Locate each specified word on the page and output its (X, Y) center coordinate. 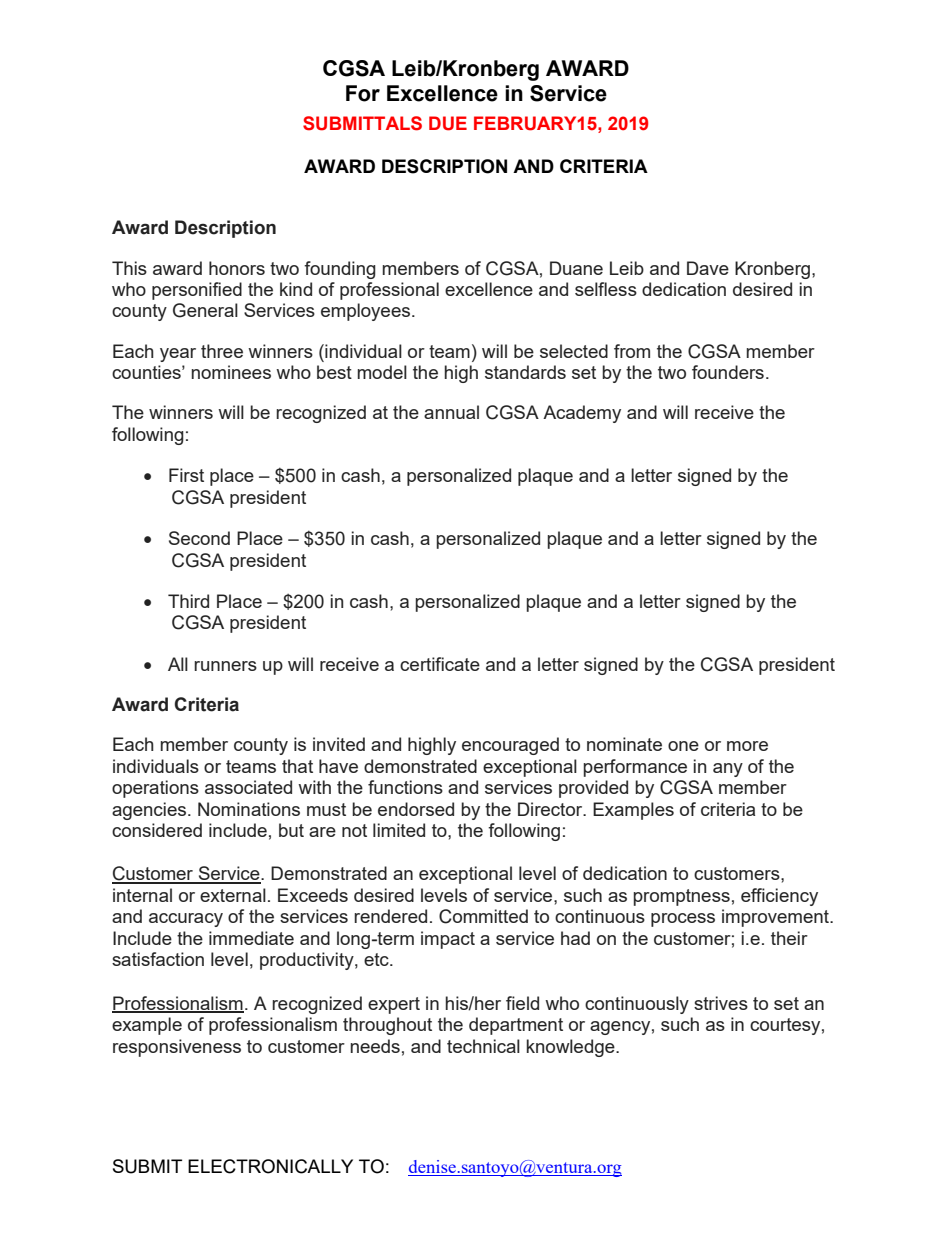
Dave (708, 268)
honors (237, 268)
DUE (448, 123)
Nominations (249, 809)
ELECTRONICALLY (270, 1166)
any (728, 770)
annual (451, 412)
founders (728, 372)
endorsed (416, 809)
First (186, 475)
